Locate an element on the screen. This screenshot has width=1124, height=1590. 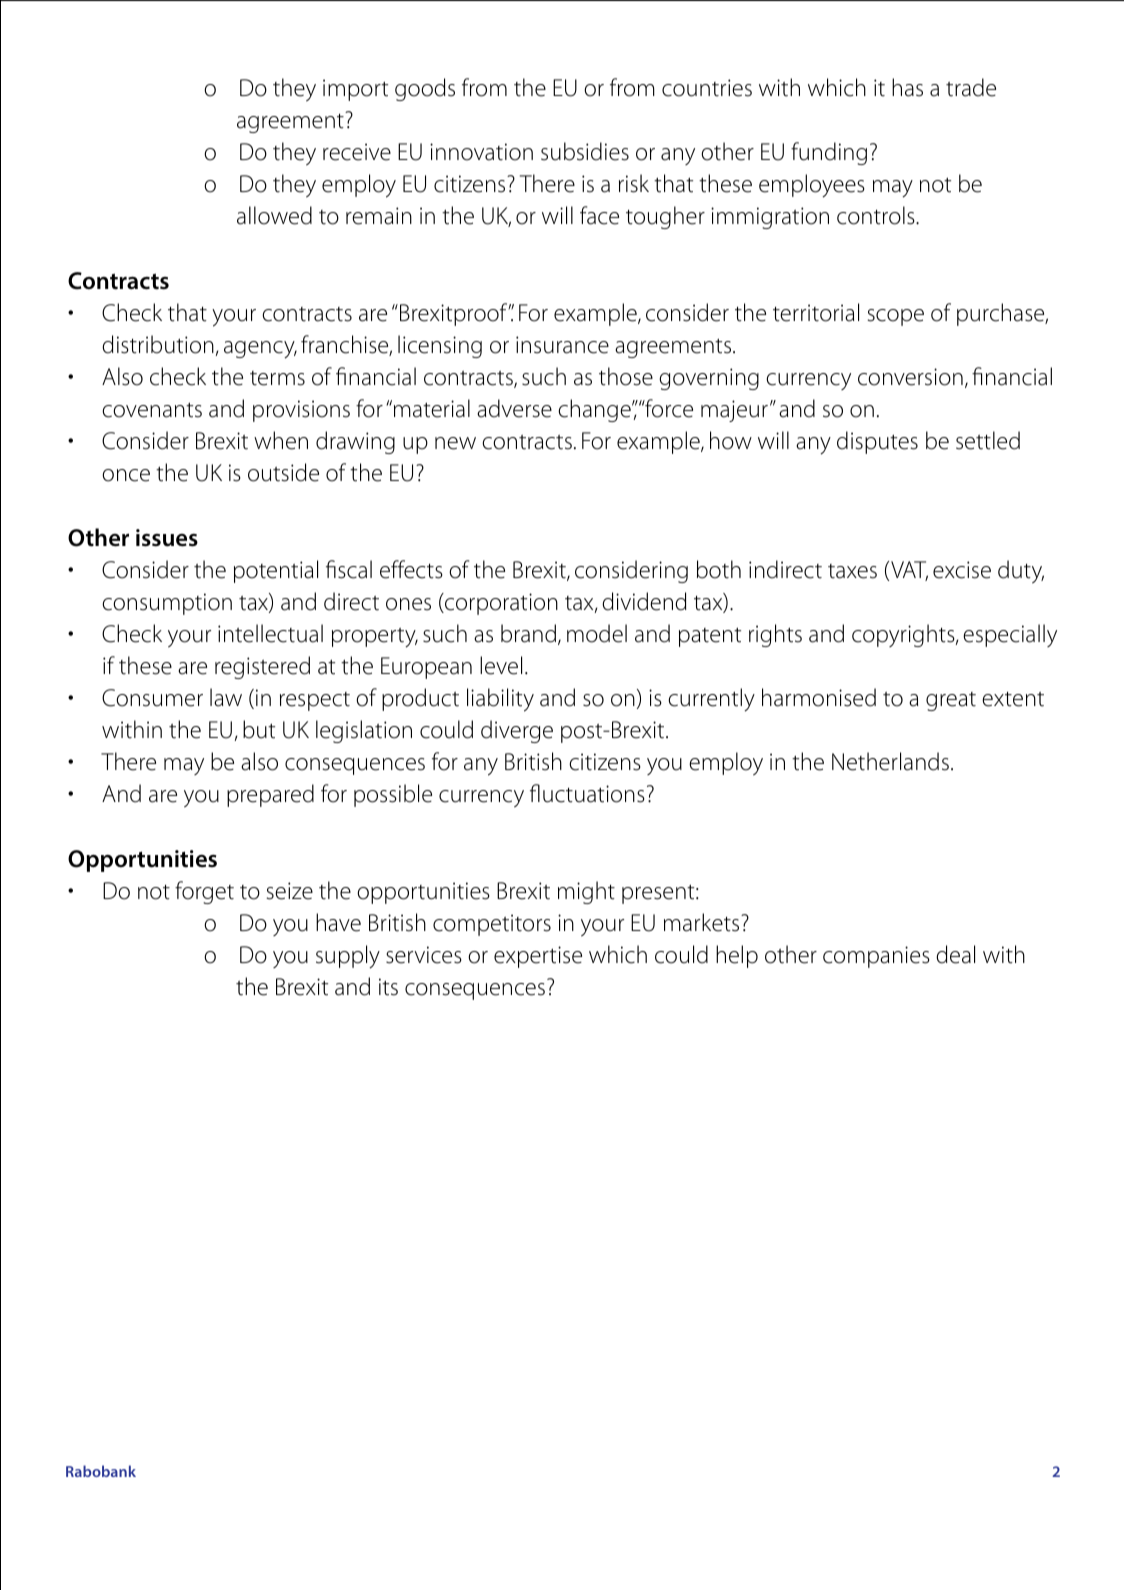
diverge is located at coordinates (517, 731).
